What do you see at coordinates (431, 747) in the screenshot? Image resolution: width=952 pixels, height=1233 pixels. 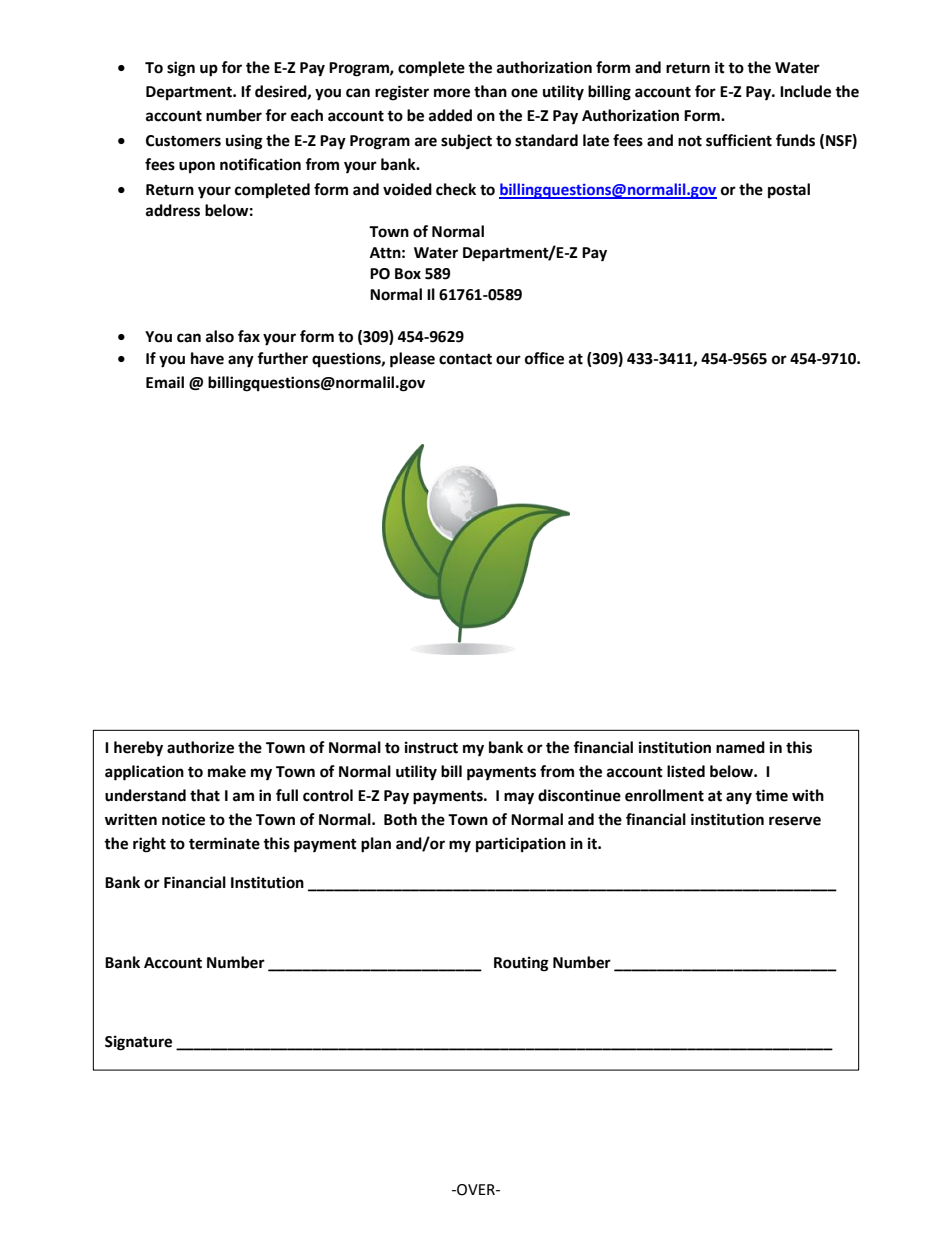 I see `instruct` at bounding box center [431, 747].
